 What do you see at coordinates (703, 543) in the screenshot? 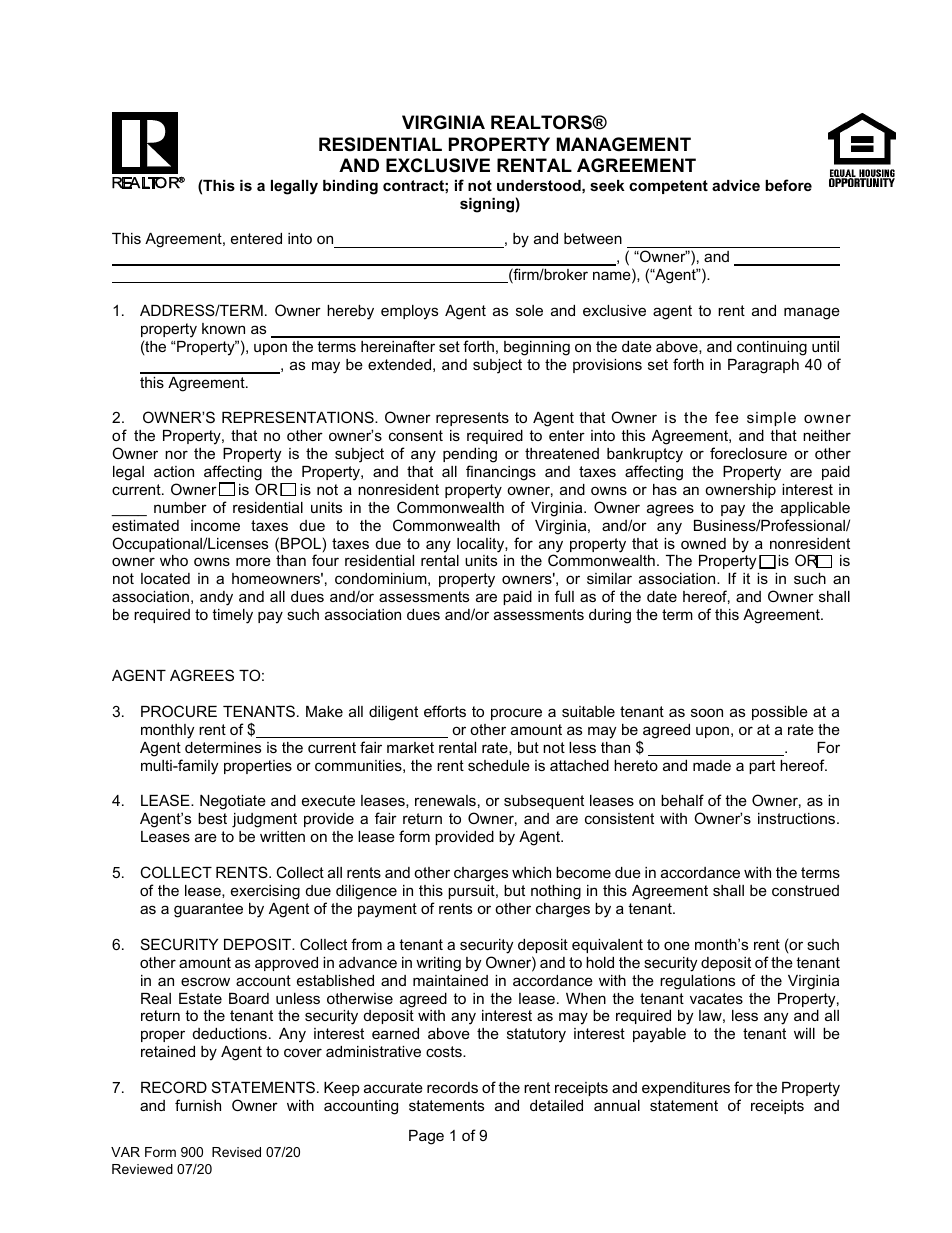
I see `owned` at bounding box center [703, 543].
